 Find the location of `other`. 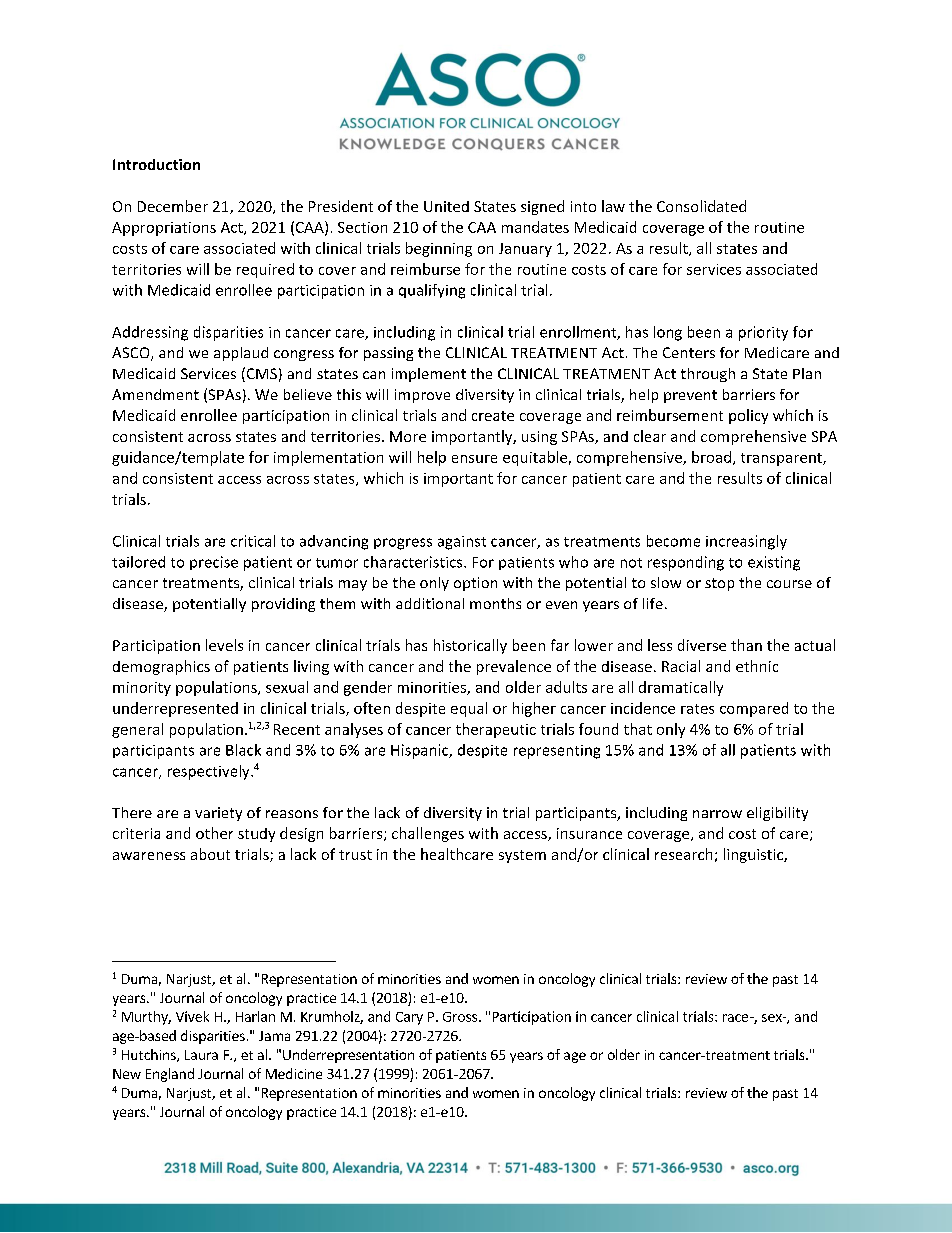

other is located at coordinates (214, 833).
